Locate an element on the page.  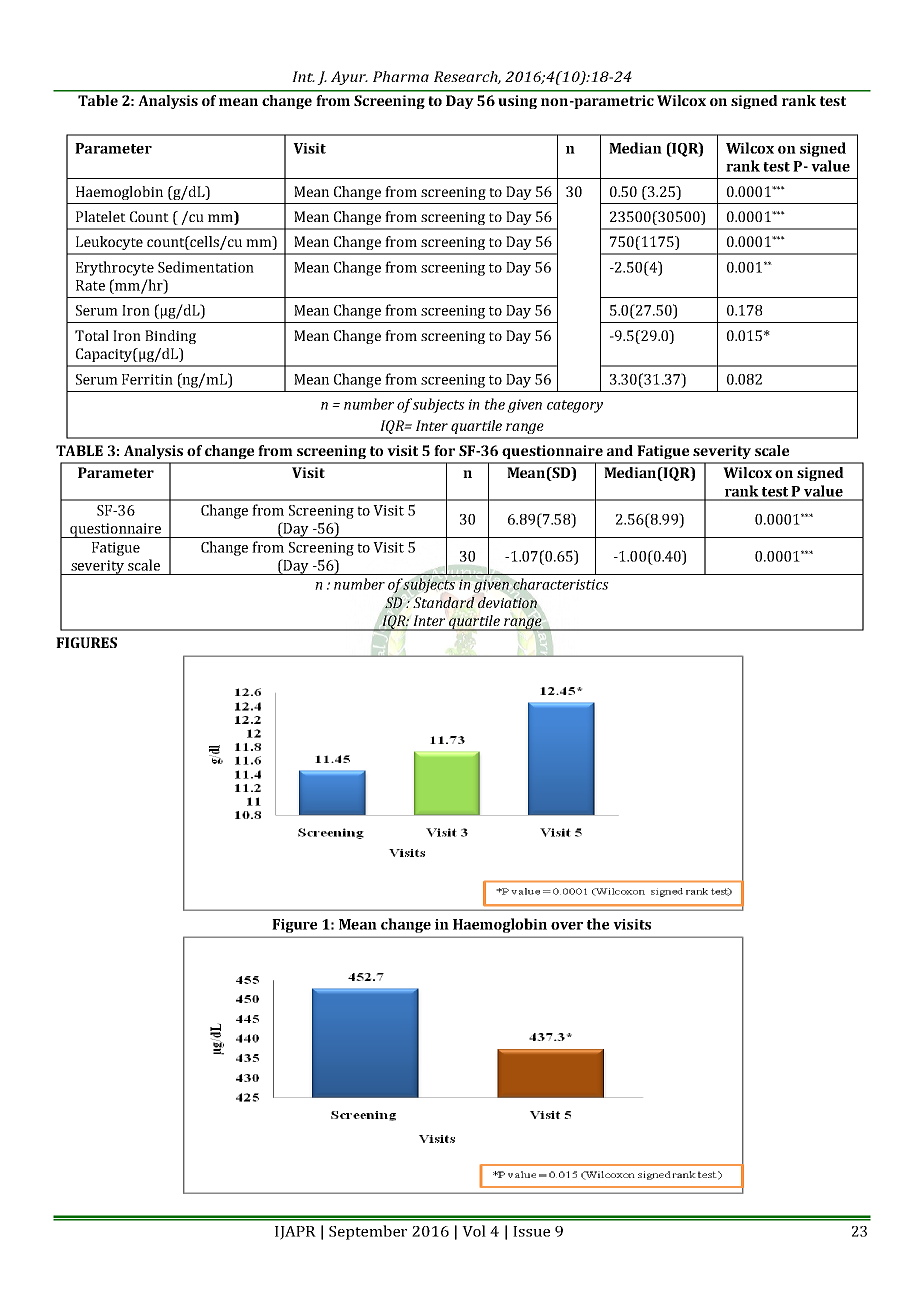
September is located at coordinates (368, 1232).
